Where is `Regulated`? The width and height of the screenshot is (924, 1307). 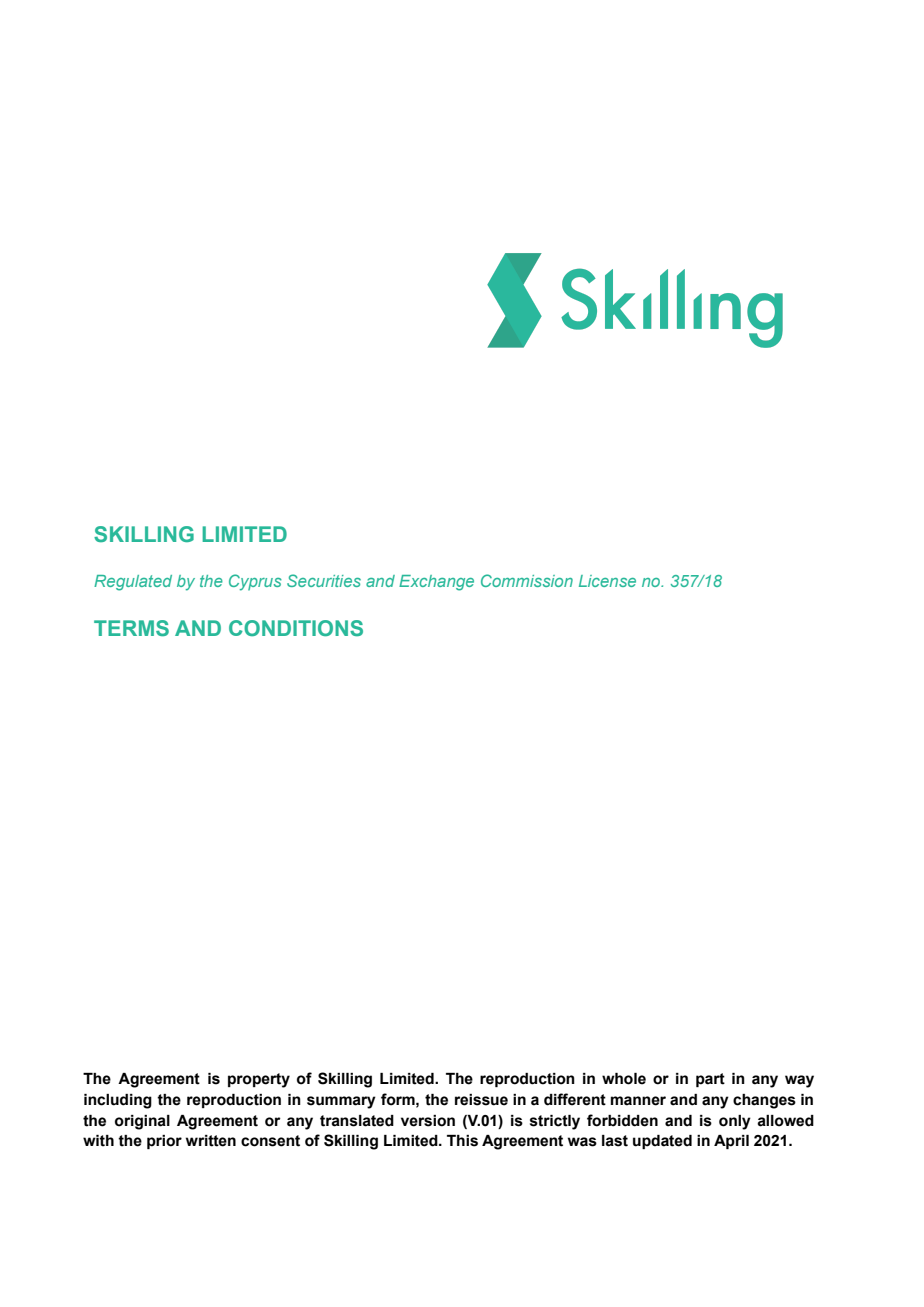
Regulated is located at coordinates (133, 583).
